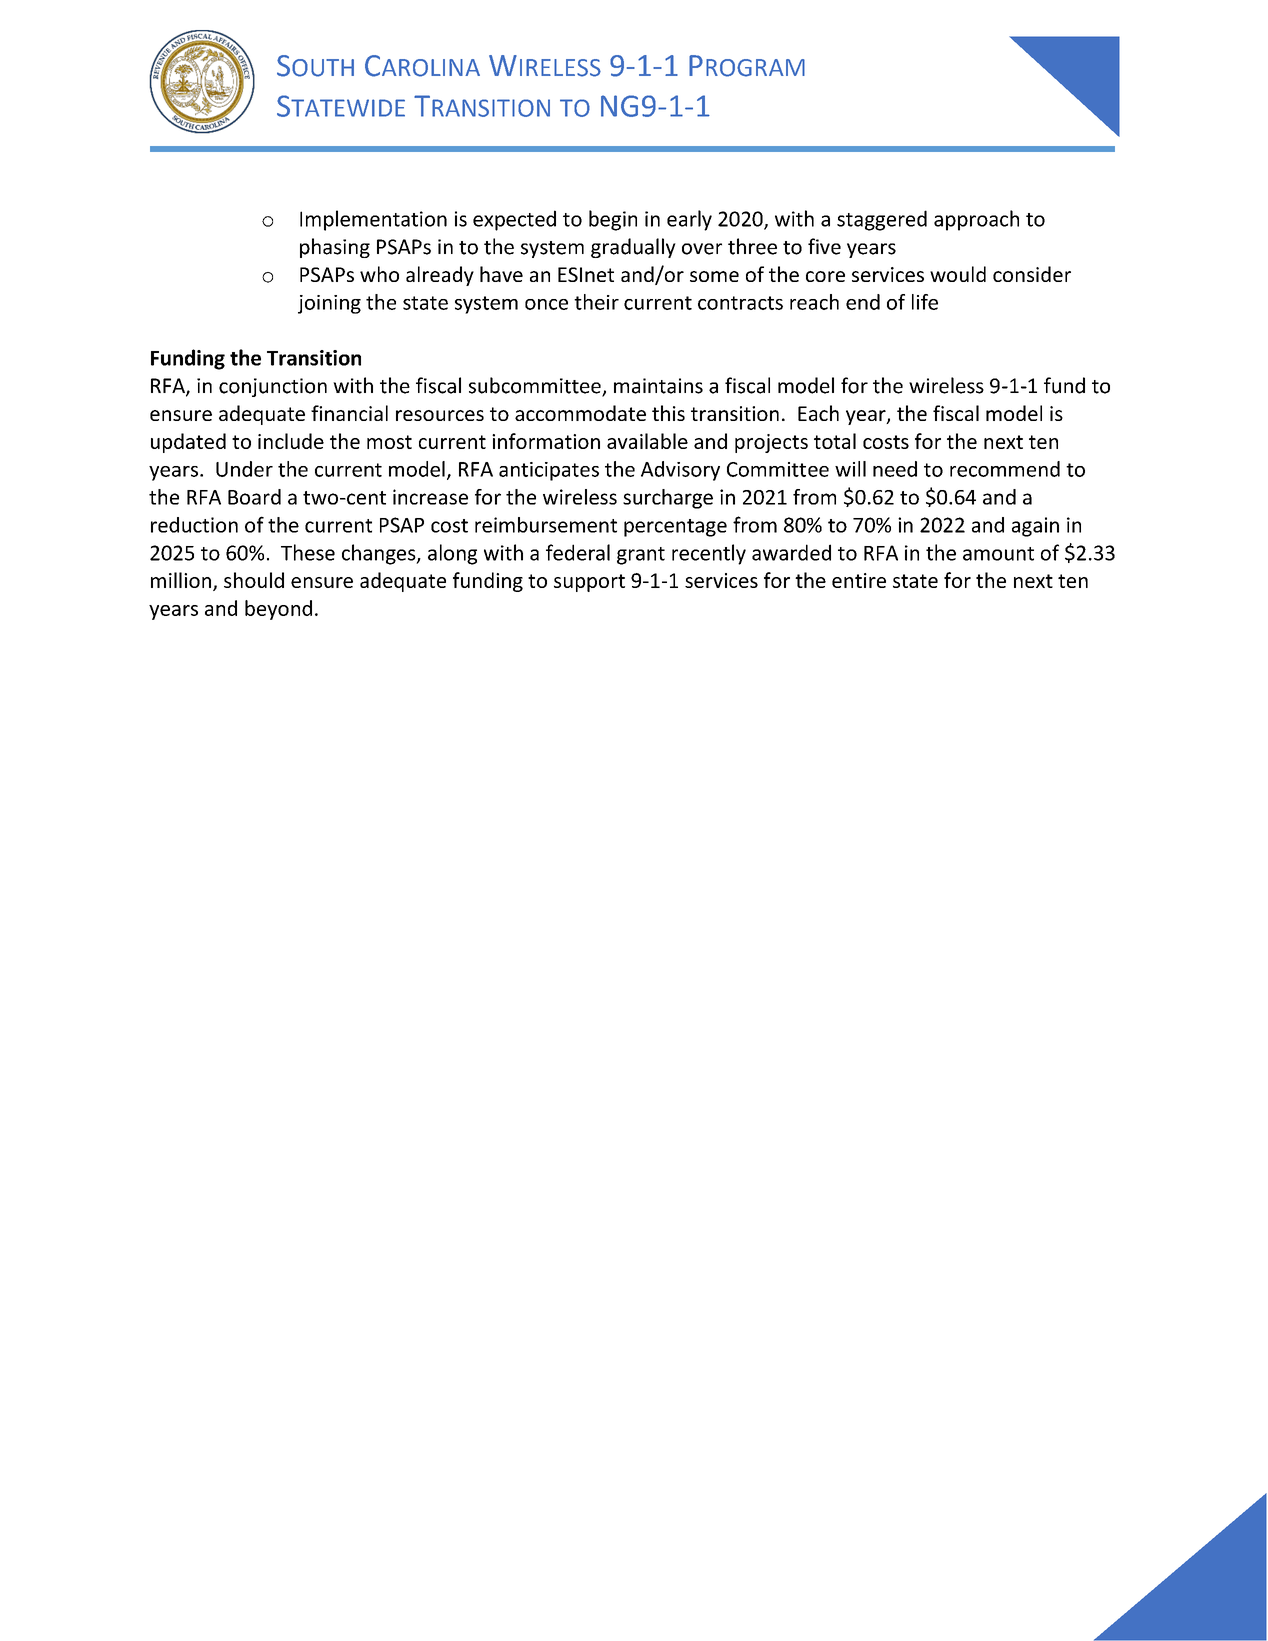  What do you see at coordinates (613, 220) in the screenshot?
I see `begin` at bounding box center [613, 220].
